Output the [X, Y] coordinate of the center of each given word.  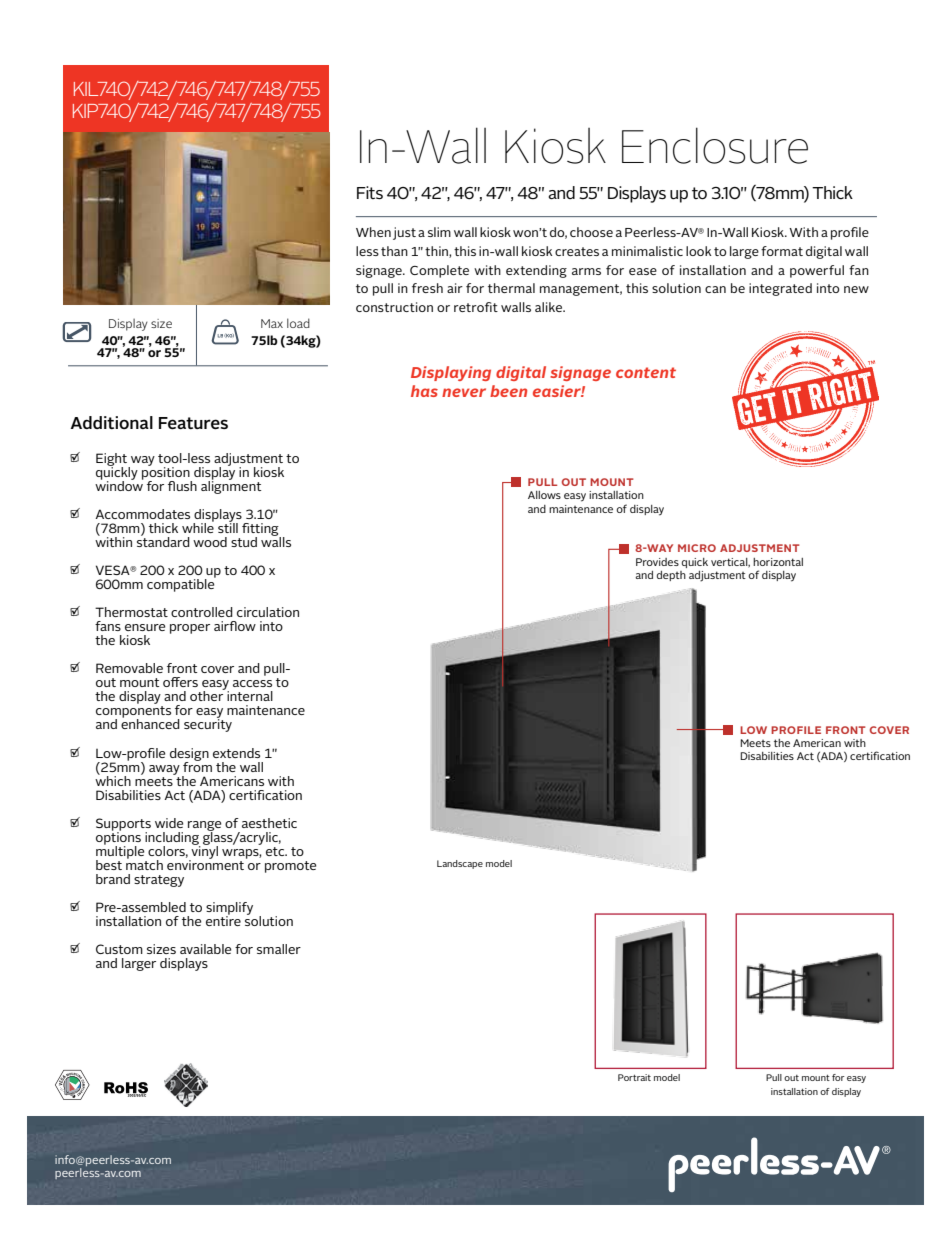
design [189, 755]
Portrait [634, 1077]
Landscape [460, 864]
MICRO [697, 548]
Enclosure [715, 145]
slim [439, 232]
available [205, 949]
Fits [370, 192]
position [167, 473]
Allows [544, 495]
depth [671, 576]
